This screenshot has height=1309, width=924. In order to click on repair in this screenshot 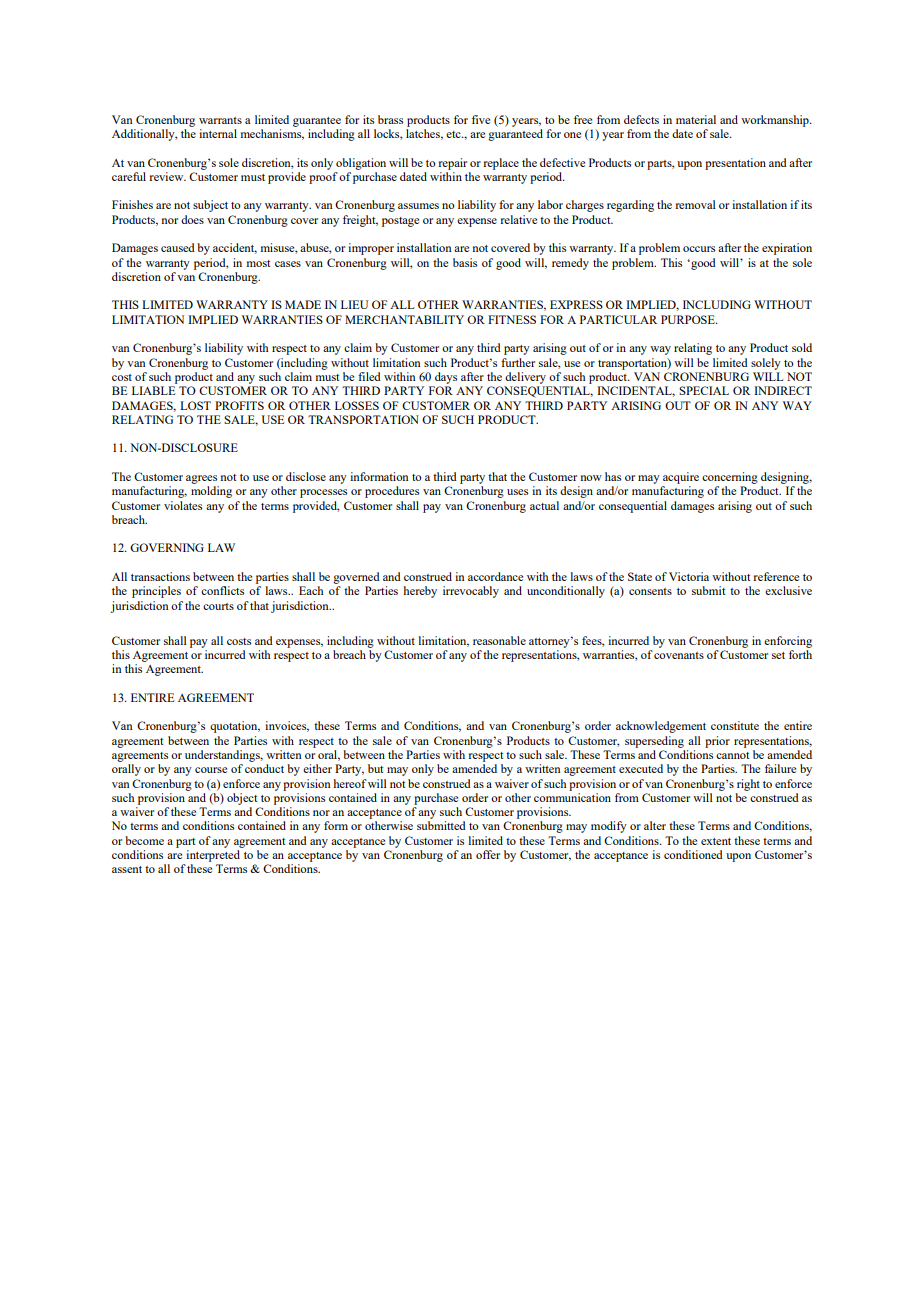, I will do `click(452, 164)`.
